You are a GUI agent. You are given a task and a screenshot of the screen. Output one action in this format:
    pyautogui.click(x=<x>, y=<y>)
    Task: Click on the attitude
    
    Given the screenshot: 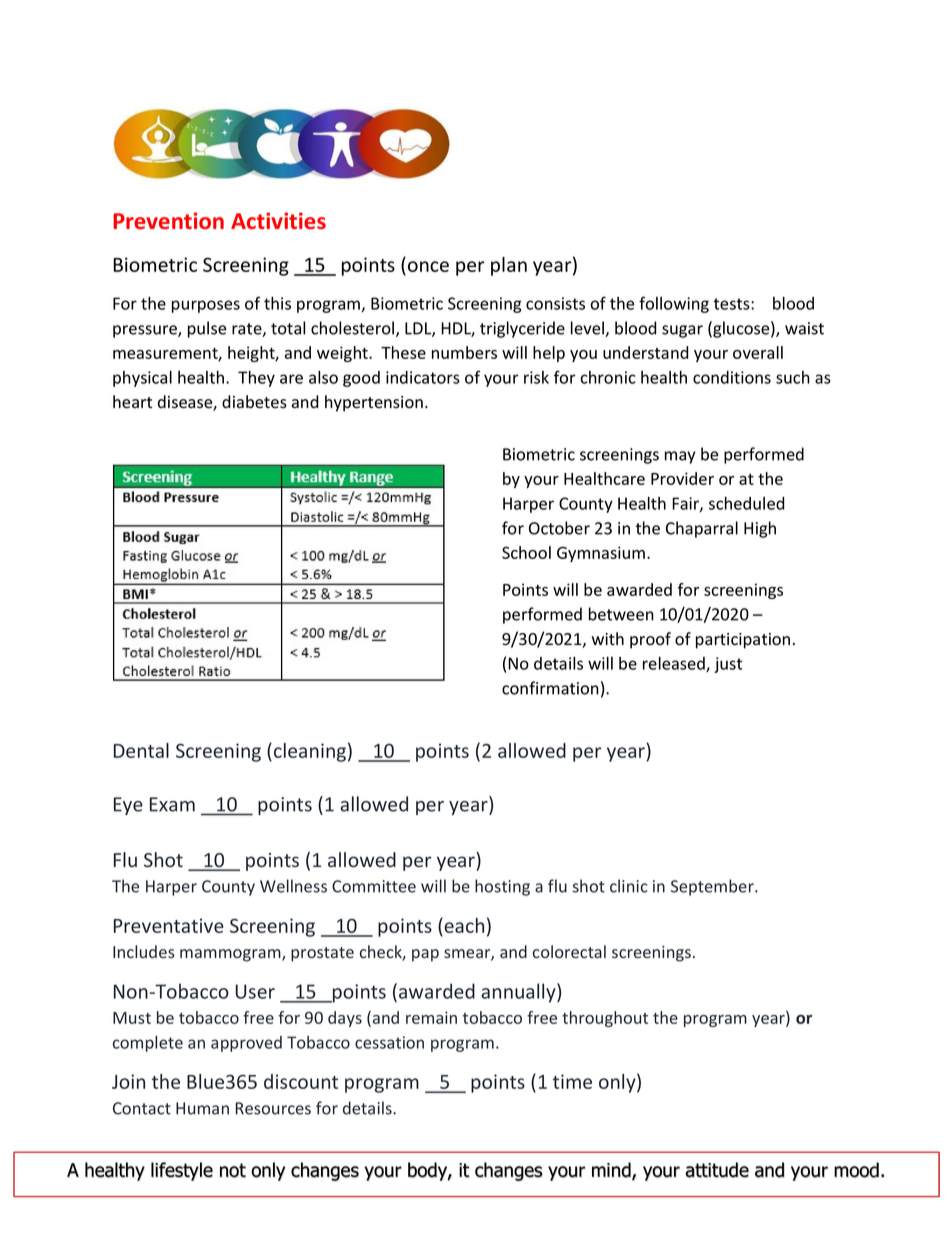 What is the action you would take?
    pyautogui.click(x=717, y=1170)
